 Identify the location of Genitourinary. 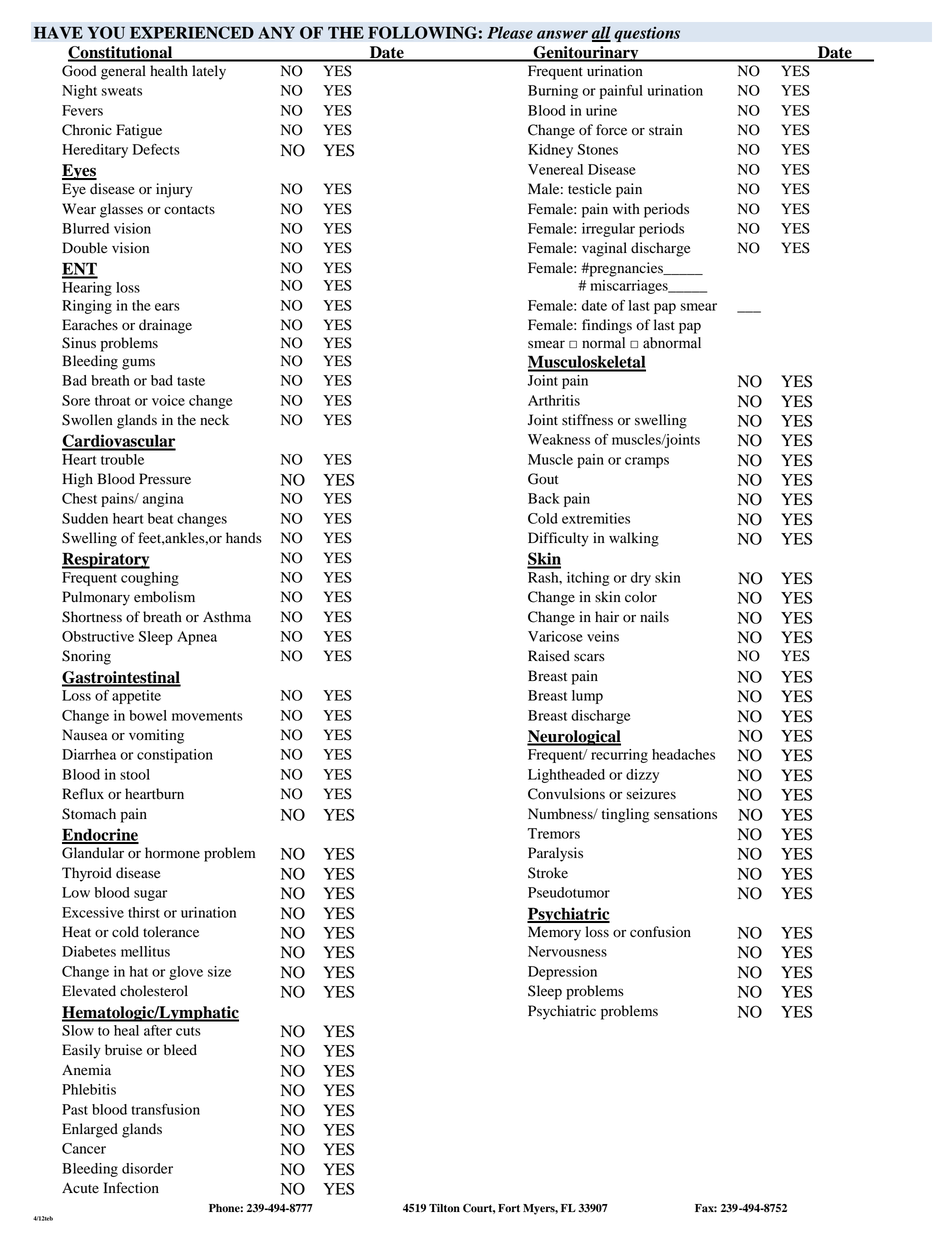
(586, 54).
